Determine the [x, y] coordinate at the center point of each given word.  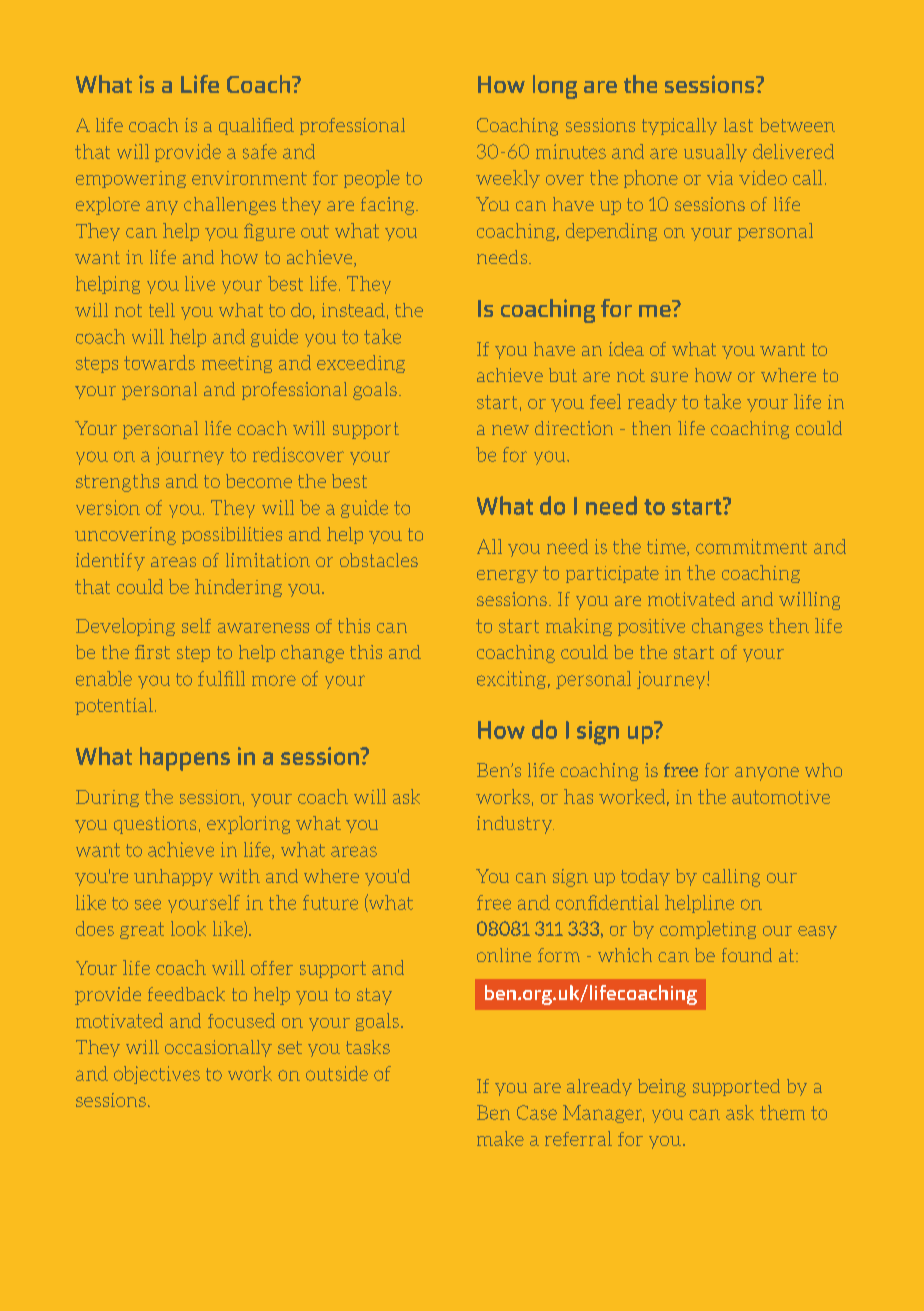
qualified [256, 126]
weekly [508, 179]
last [738, 125]
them [782, 1112]
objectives [157, 1075]
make [500, 1138]
